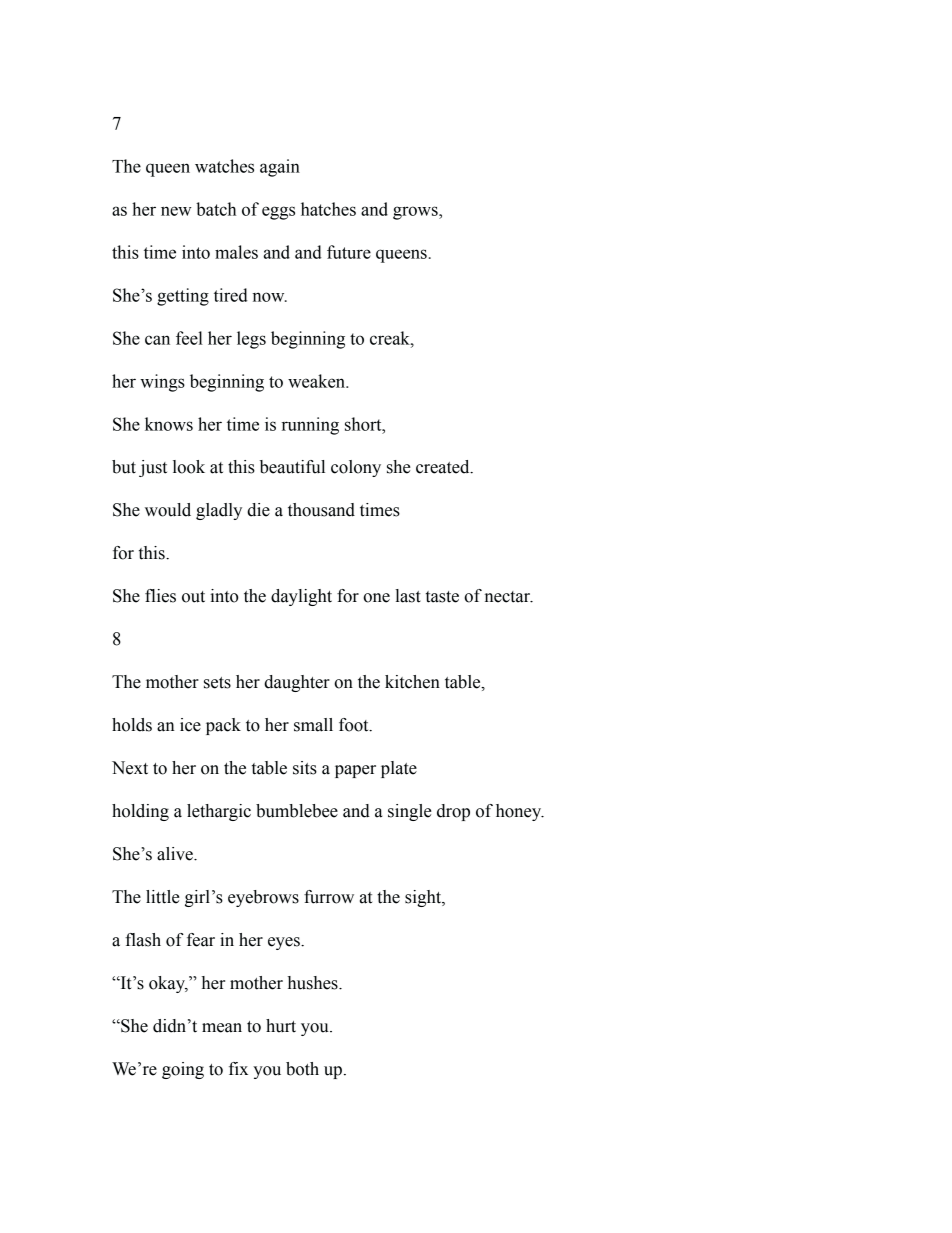  Describe the element at coordinates (176, 854) in the image. I see `alive` at that location.
